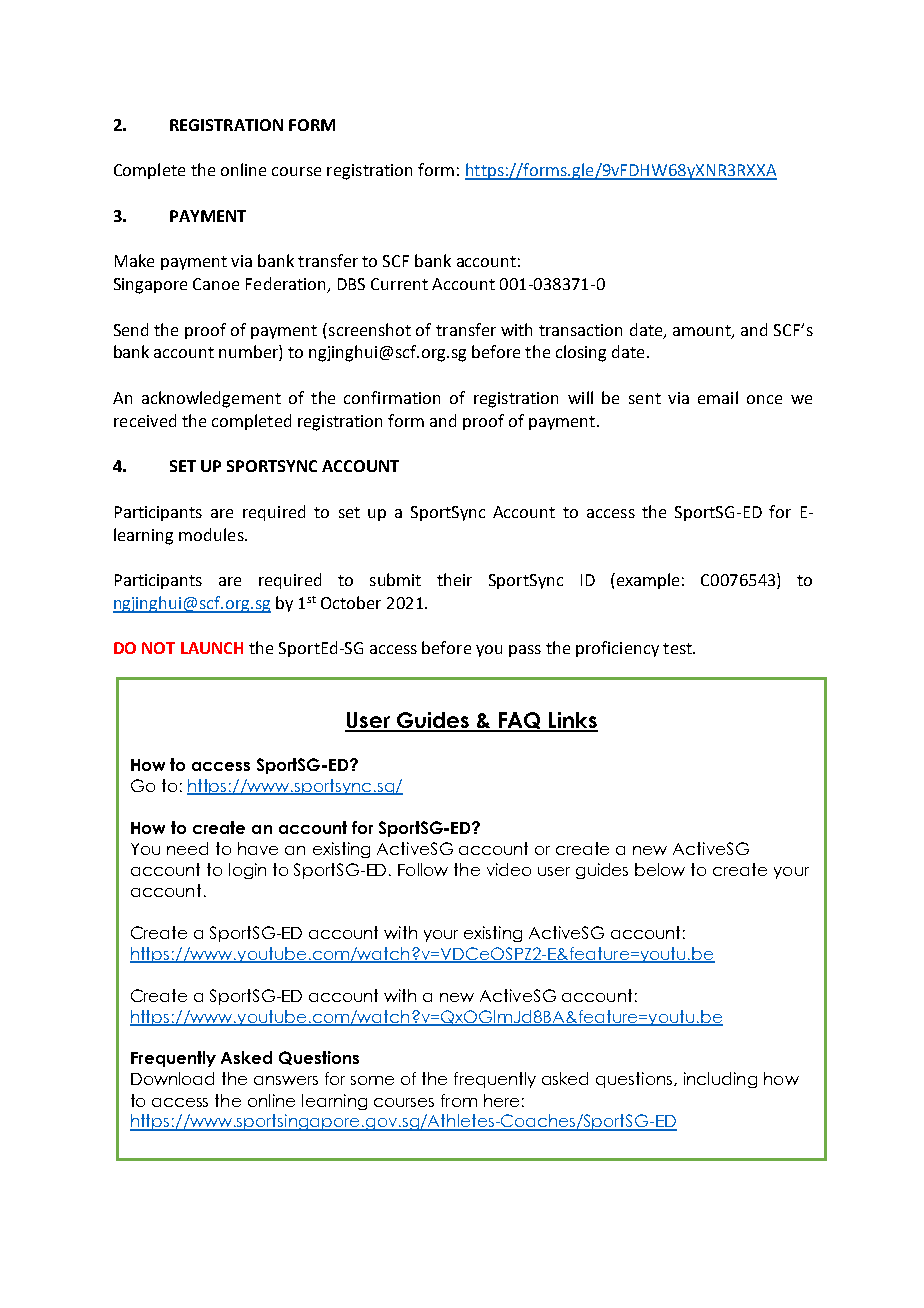 This page has height=1308, width=924. What do you see at coordinates (525, 651) in the page?
I see `pass` at bounding box center [525, 651].
